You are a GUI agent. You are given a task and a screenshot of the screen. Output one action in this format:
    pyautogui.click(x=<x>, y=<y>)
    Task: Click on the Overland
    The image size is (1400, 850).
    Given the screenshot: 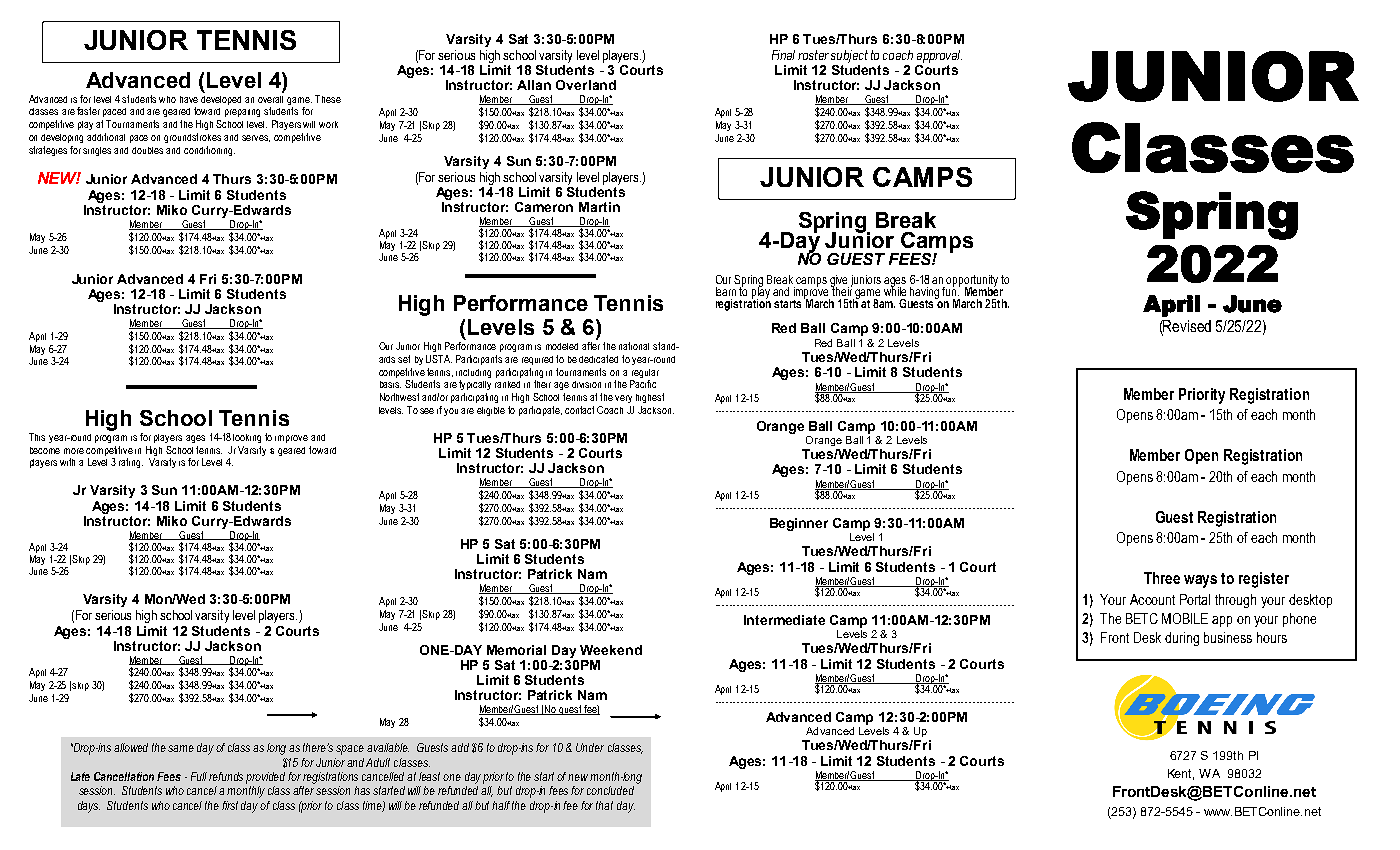 What is the action you would take?
    pyautogui.click(x=586, y=85)
